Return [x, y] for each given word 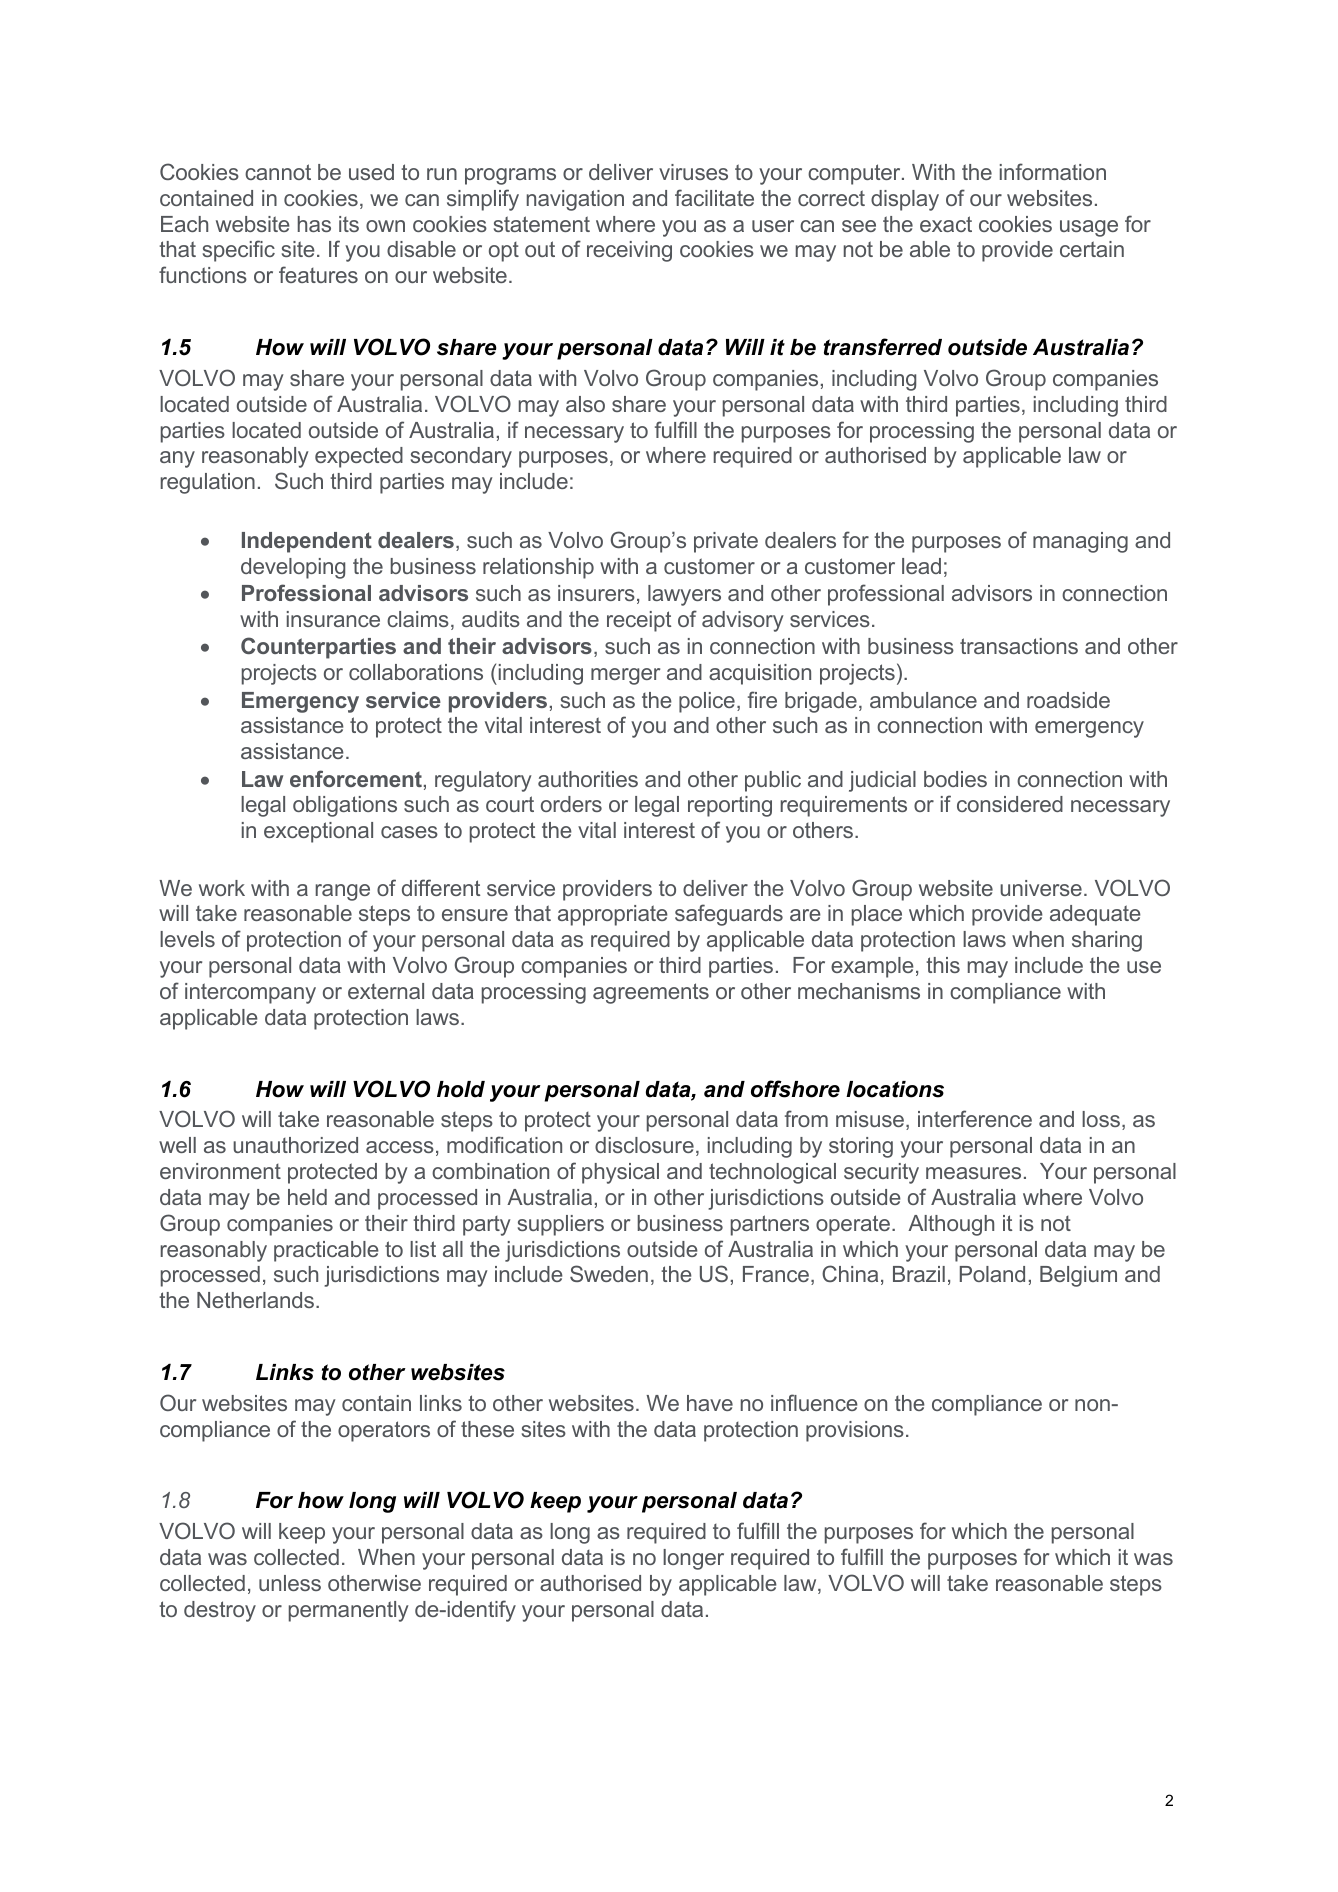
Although [951, 1225]
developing [293, 568]
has [314, 224]
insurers [596, 593]
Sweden [609, 1273]
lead [921, 566]
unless [290, 1583]
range [343, 892]
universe [1041, 888]
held [307, 1197]
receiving [629, 251]
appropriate [613, 915]
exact [946, 224]
